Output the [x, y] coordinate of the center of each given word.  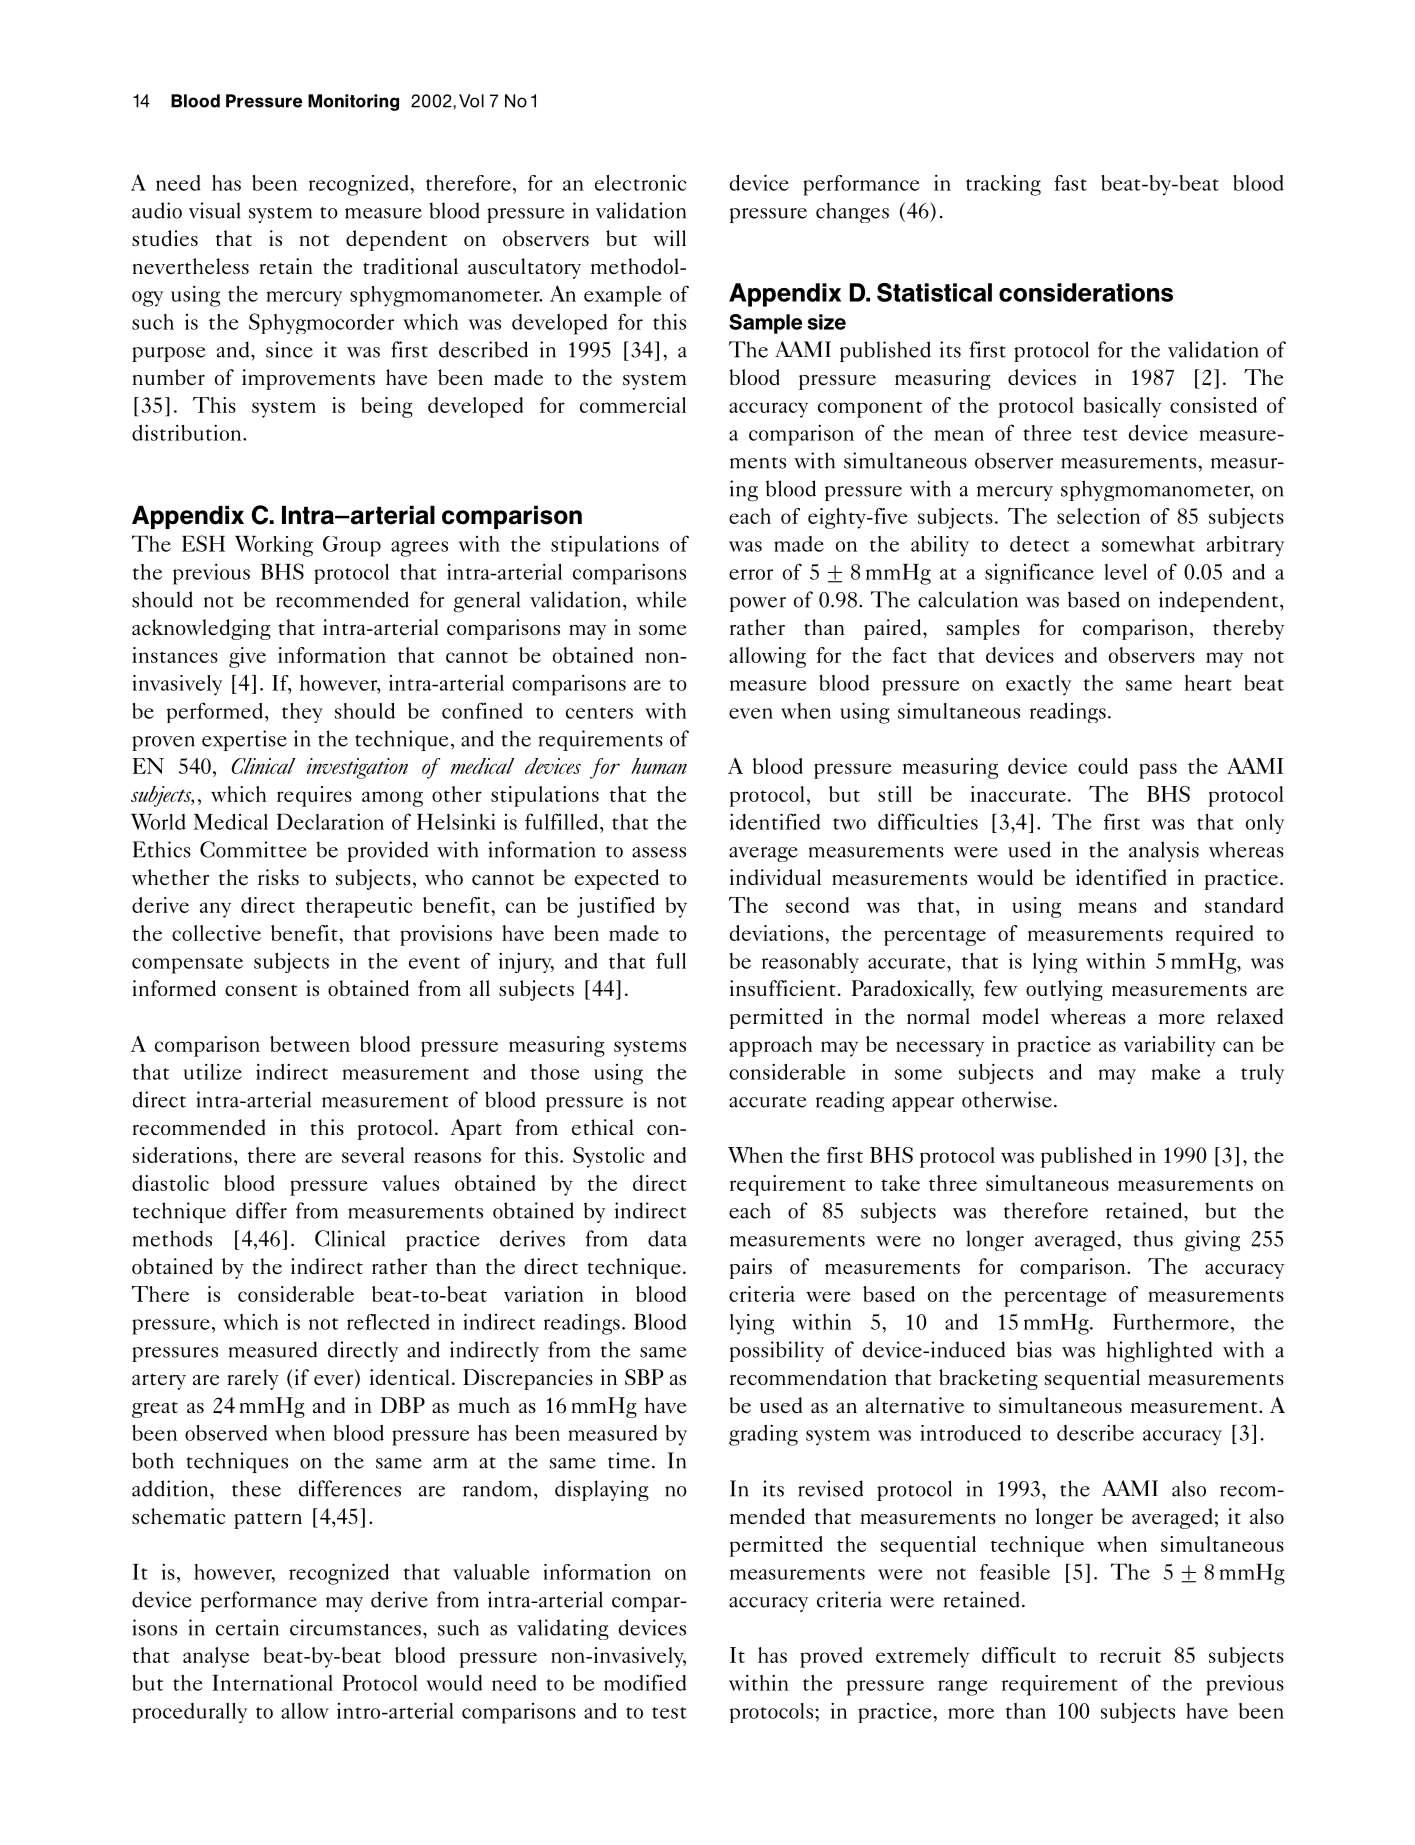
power [758, 604]
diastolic [170, 1183]
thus [1153, 1238]
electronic [640, 183]
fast [1070, 183]
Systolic [608, 1157]
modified [645, 1682]
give [247, 657]
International [272, 1682]
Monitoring [353, 102]
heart [1208, 683]
